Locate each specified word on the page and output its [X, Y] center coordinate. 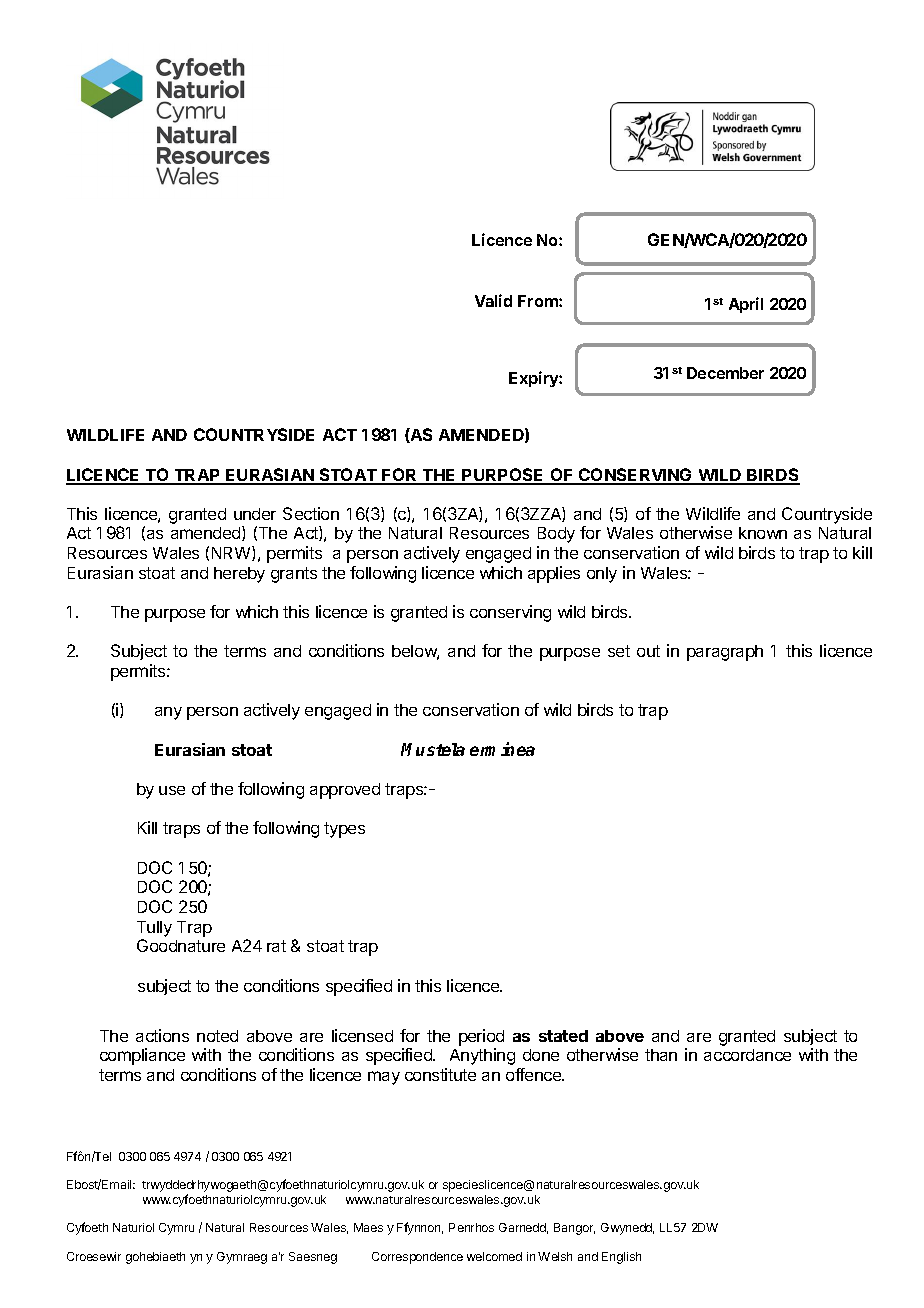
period [481, 1037]
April [746, 305]
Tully [154, 929]
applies [554, 574]
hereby [239, 575]
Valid [493, 300]
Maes [368, 1227]
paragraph [725, 653]
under [255, 514]
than [661, 1055]
